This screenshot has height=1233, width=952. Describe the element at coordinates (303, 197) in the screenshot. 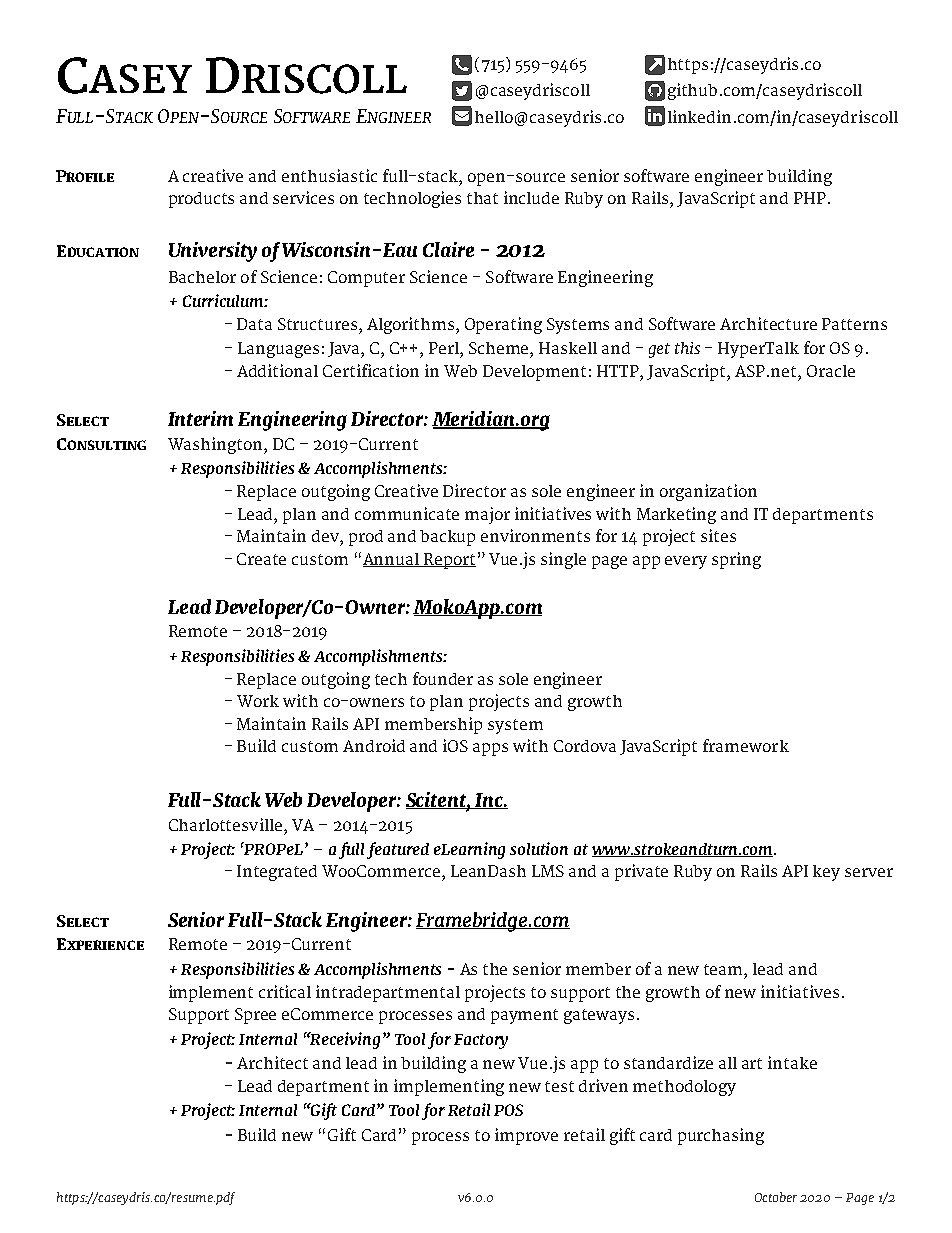

I see `services` at that location.
